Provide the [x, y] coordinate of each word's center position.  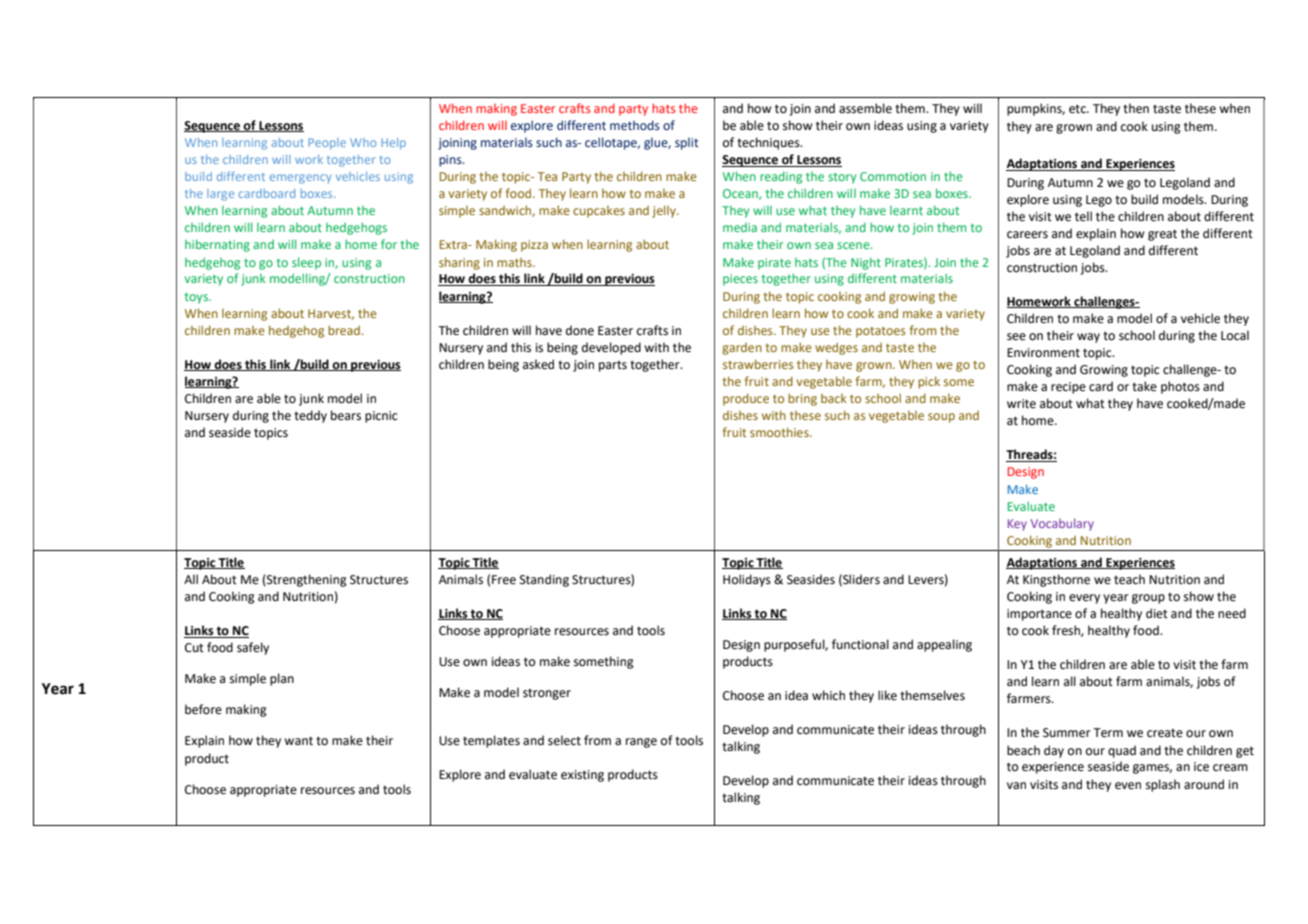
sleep [306, 263]
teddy [310, 416]
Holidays [747, 580]
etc [1078, 109]
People [327, 144]
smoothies [780, 432]
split [687, 143]
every [1084, 599]
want [298, 741]
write [1021, 404]
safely [253, 648]
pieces [740, 280]
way [1088, 338]
